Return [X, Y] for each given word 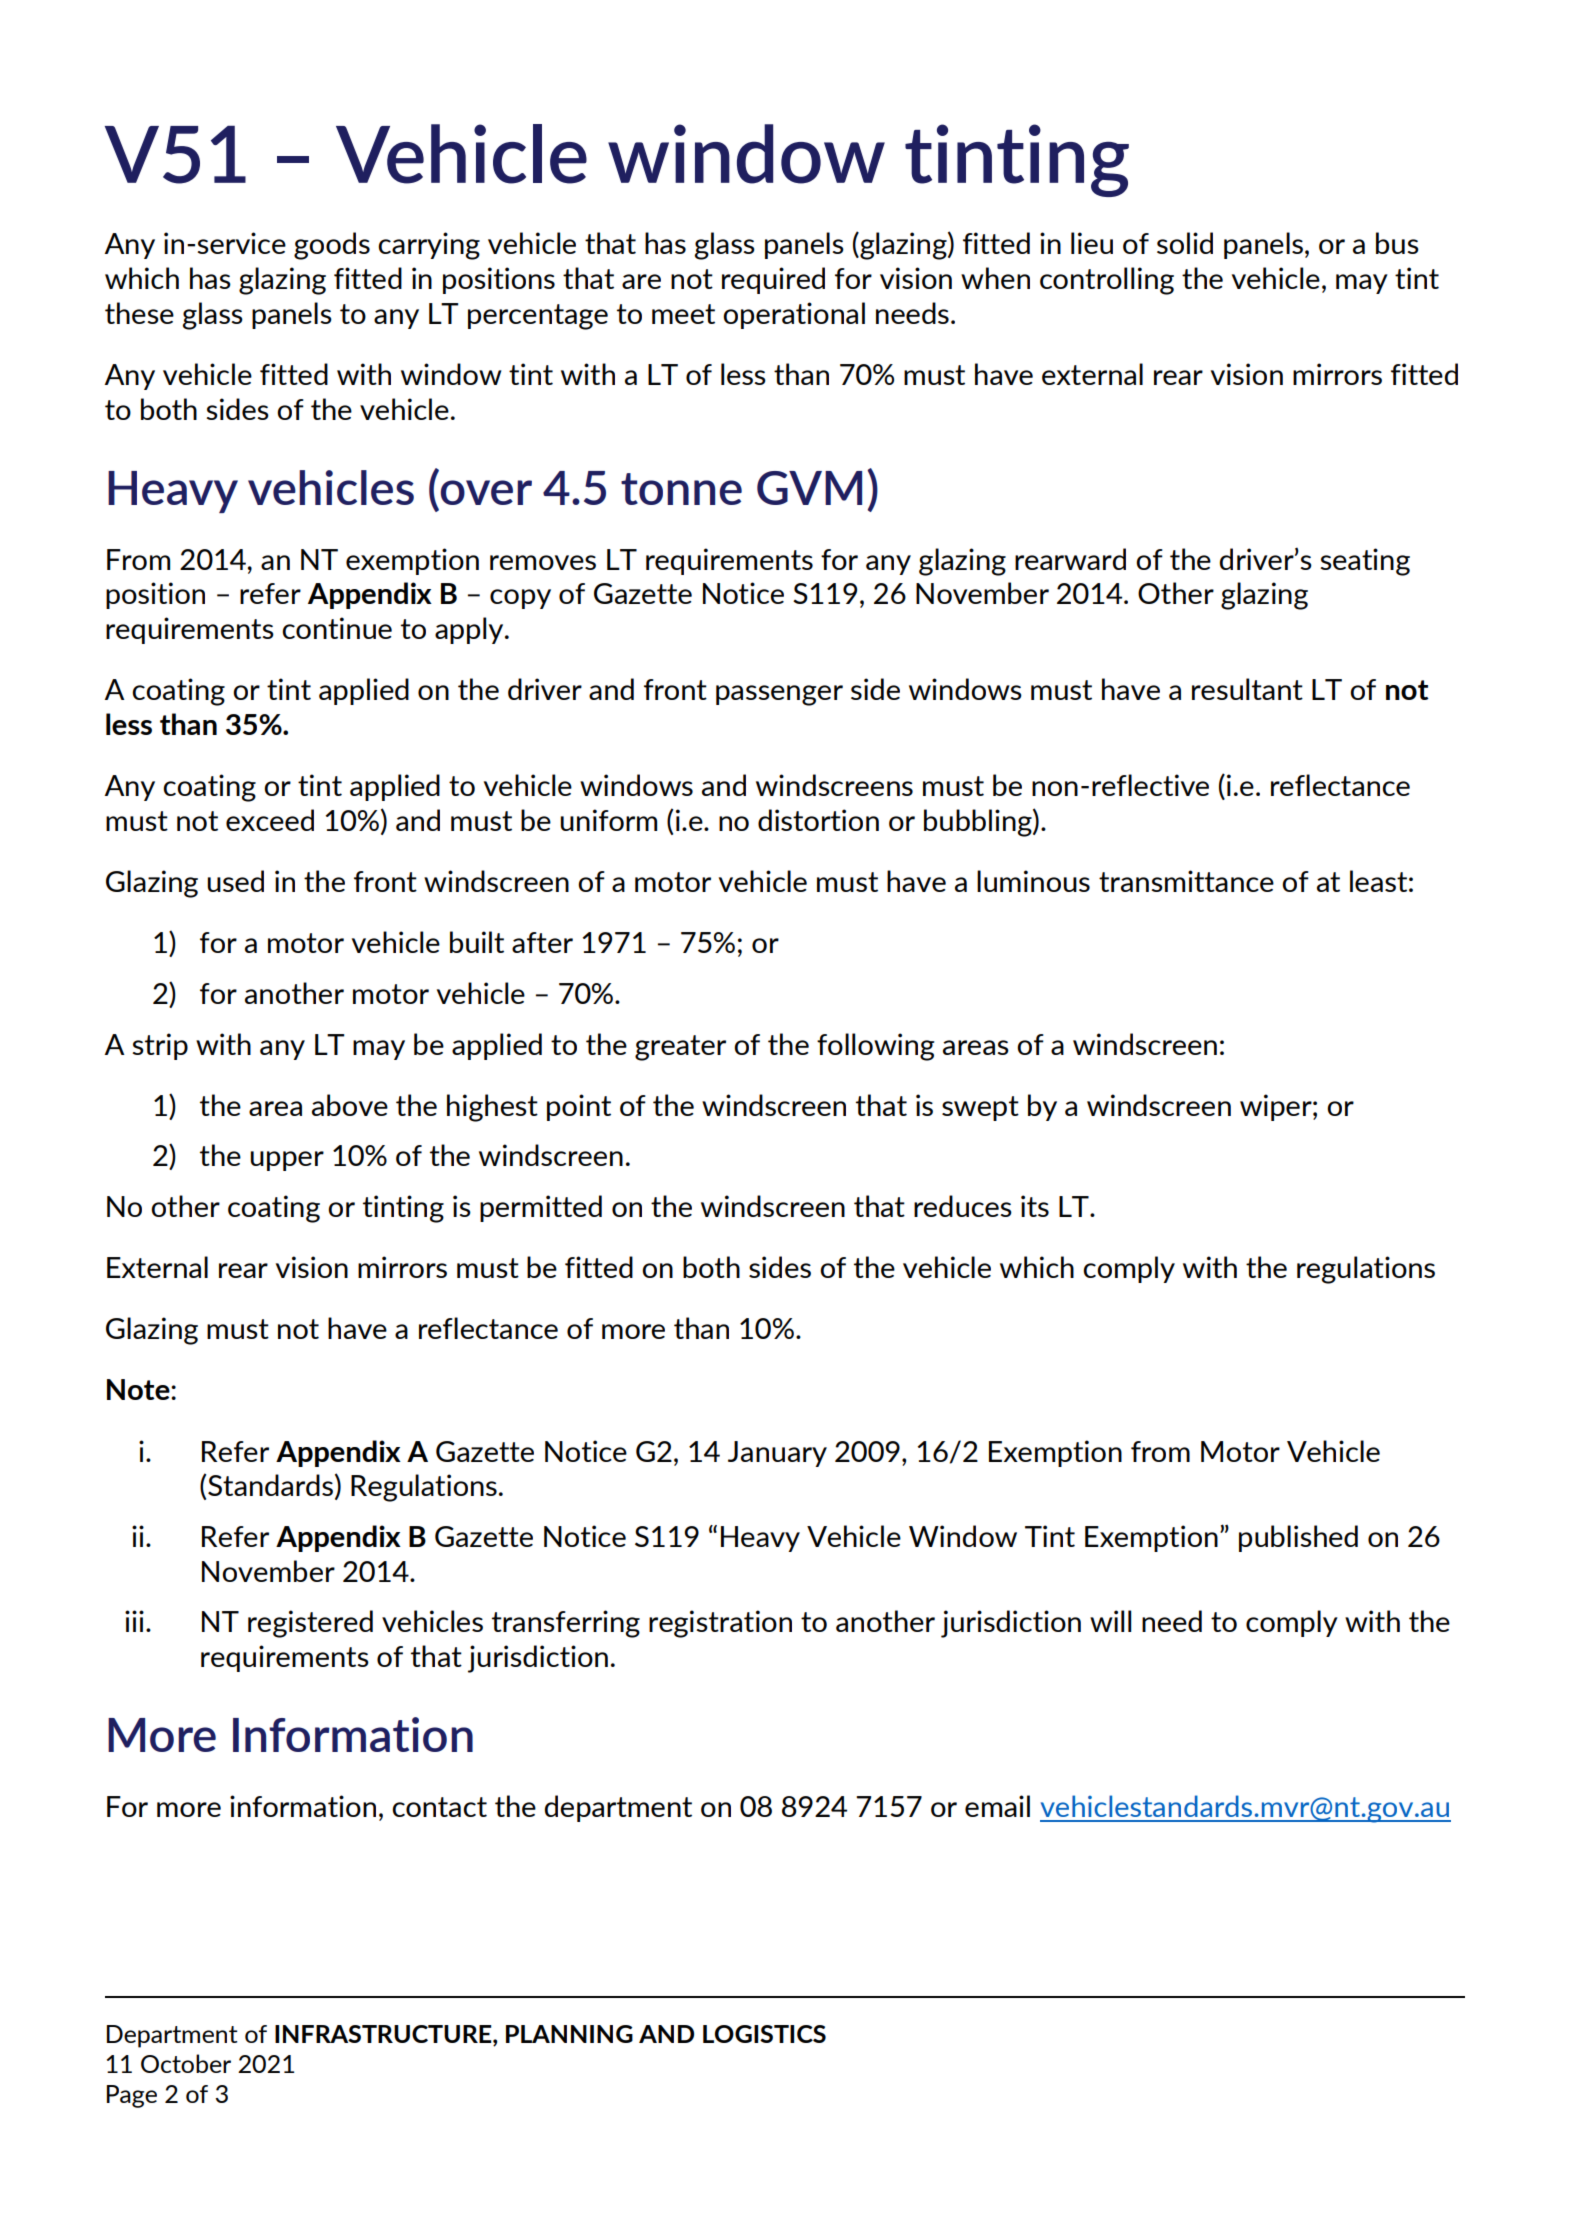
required [773, 280]
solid [1185, 243]
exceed [270, 820]
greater [680, 1048]
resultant [1247, 689]
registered [310, 1624]
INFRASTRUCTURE [384, 2034]
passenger [779, 695]
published [1298, 1538]
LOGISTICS [764, 2034]
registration [720, 1624]
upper [287, 1161]
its [1035, 1206]
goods [332, 246]
